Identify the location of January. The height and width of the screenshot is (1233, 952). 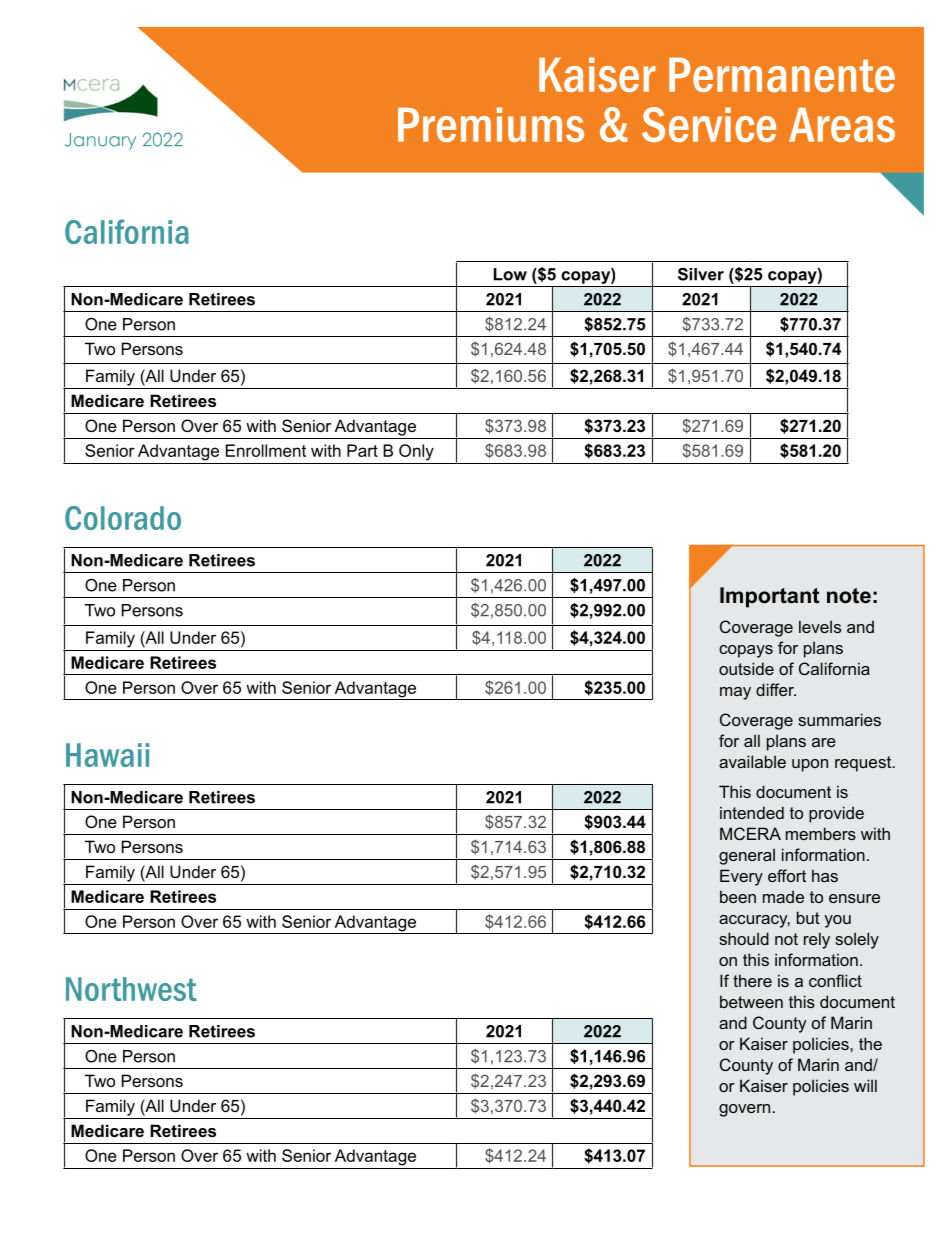
(100, 141).
